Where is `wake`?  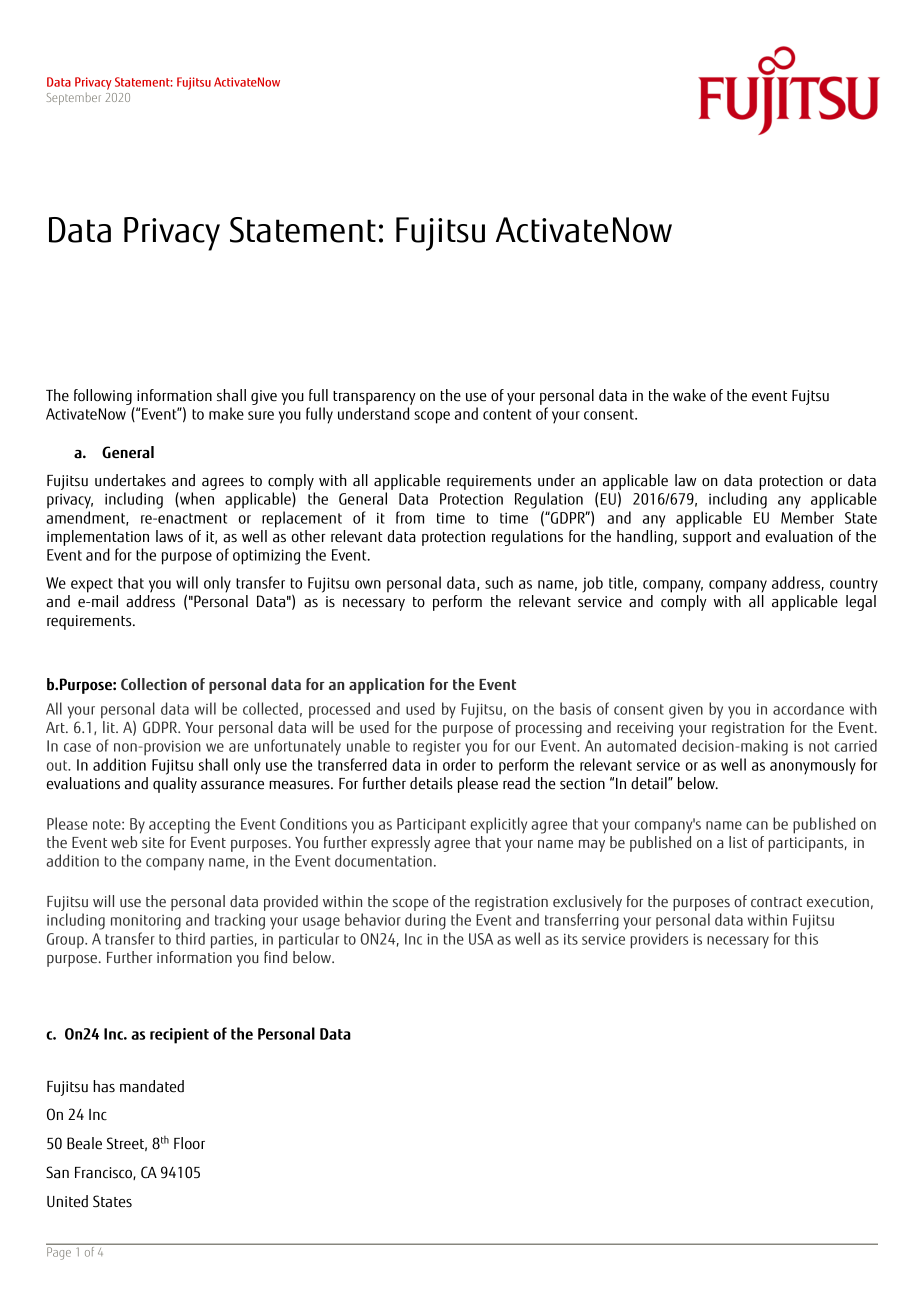 wake is located at coordinates (689, 395).
